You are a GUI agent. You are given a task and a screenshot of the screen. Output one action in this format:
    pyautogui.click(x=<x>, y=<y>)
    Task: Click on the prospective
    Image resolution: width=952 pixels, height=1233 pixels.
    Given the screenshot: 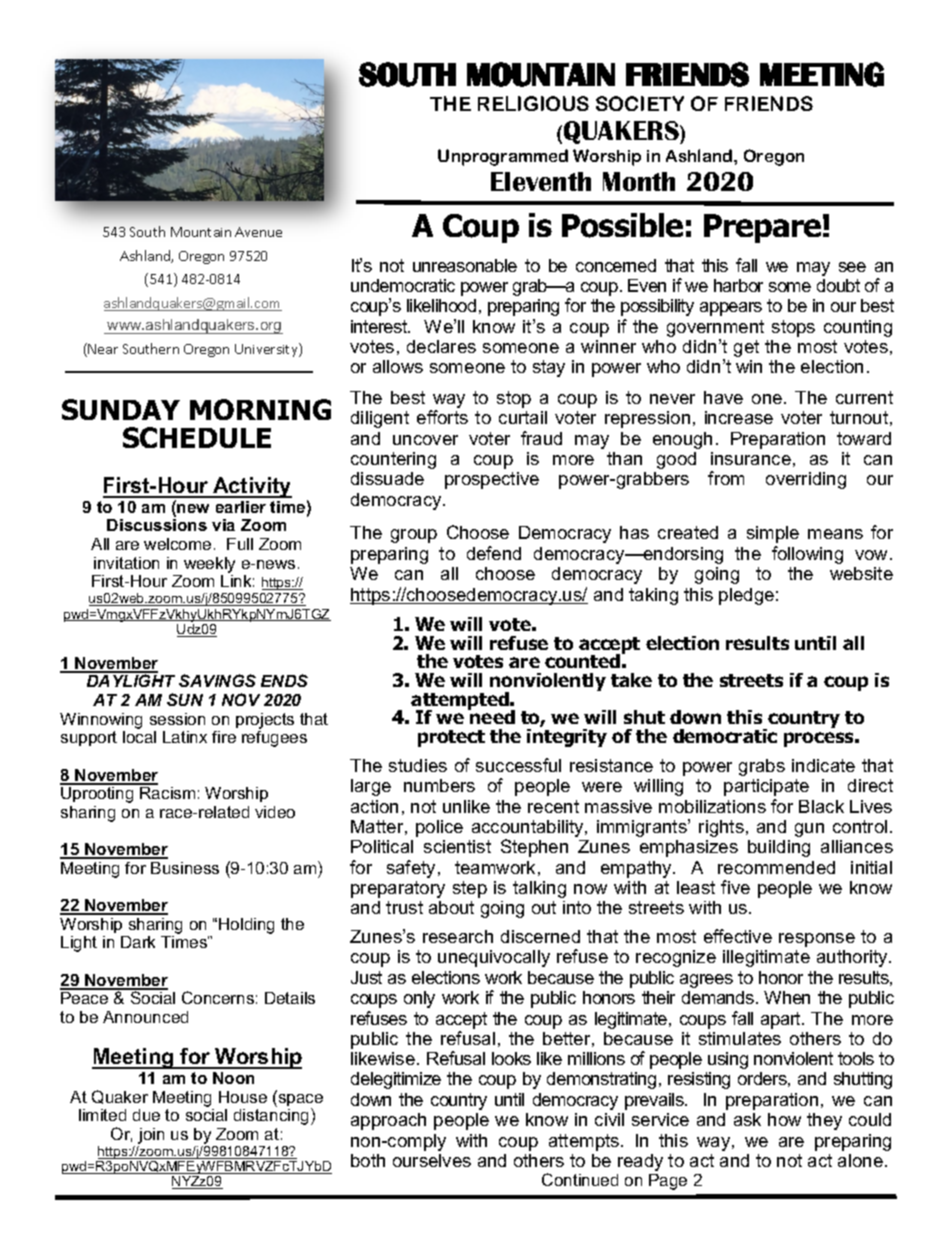 What is the action you would take?
    pyautogui.click(x=492, y=480)
